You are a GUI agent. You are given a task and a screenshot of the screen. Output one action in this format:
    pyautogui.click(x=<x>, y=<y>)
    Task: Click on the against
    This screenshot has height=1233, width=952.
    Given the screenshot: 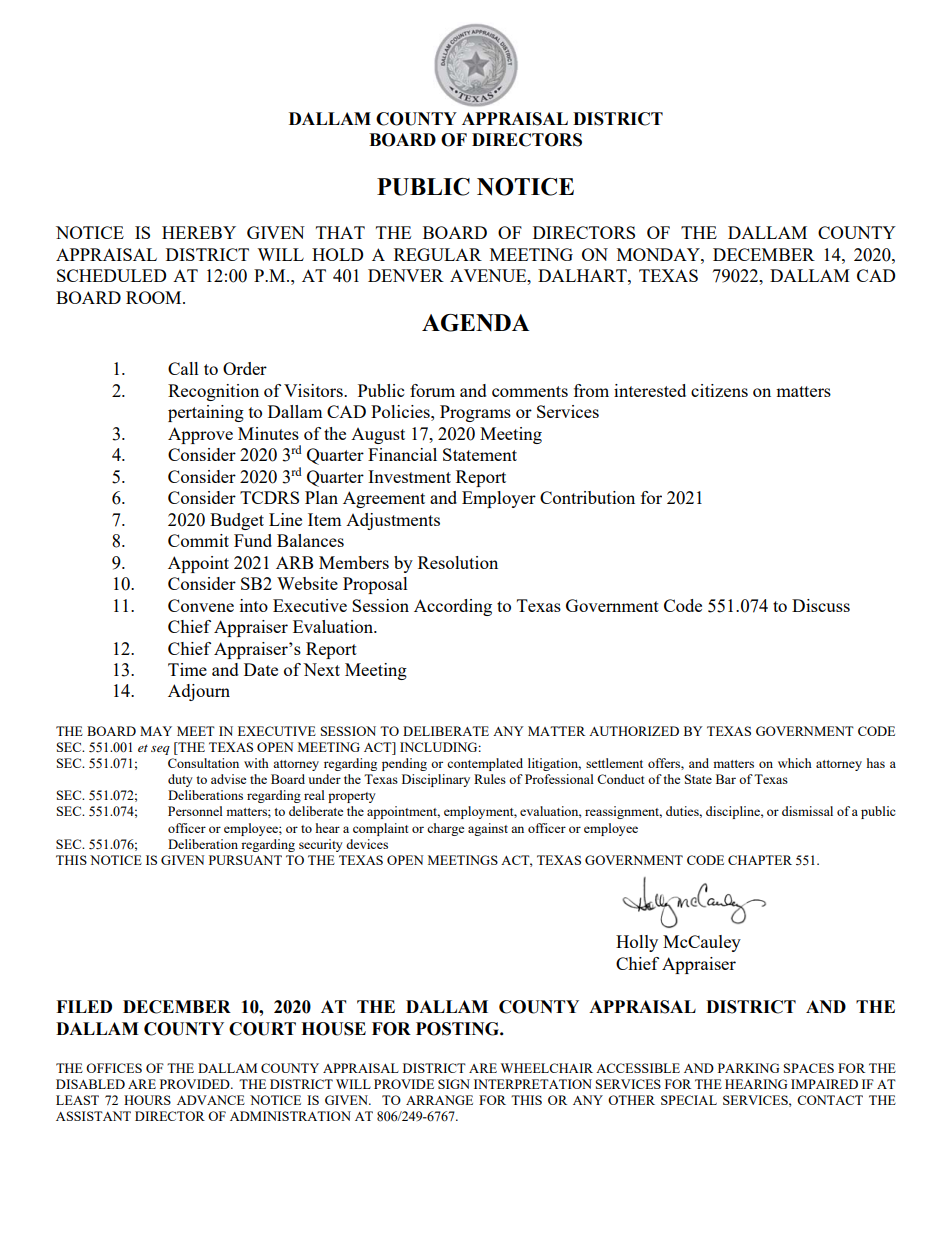 What is the action you would take?
    pyautogui.click(x=488, y=829)
